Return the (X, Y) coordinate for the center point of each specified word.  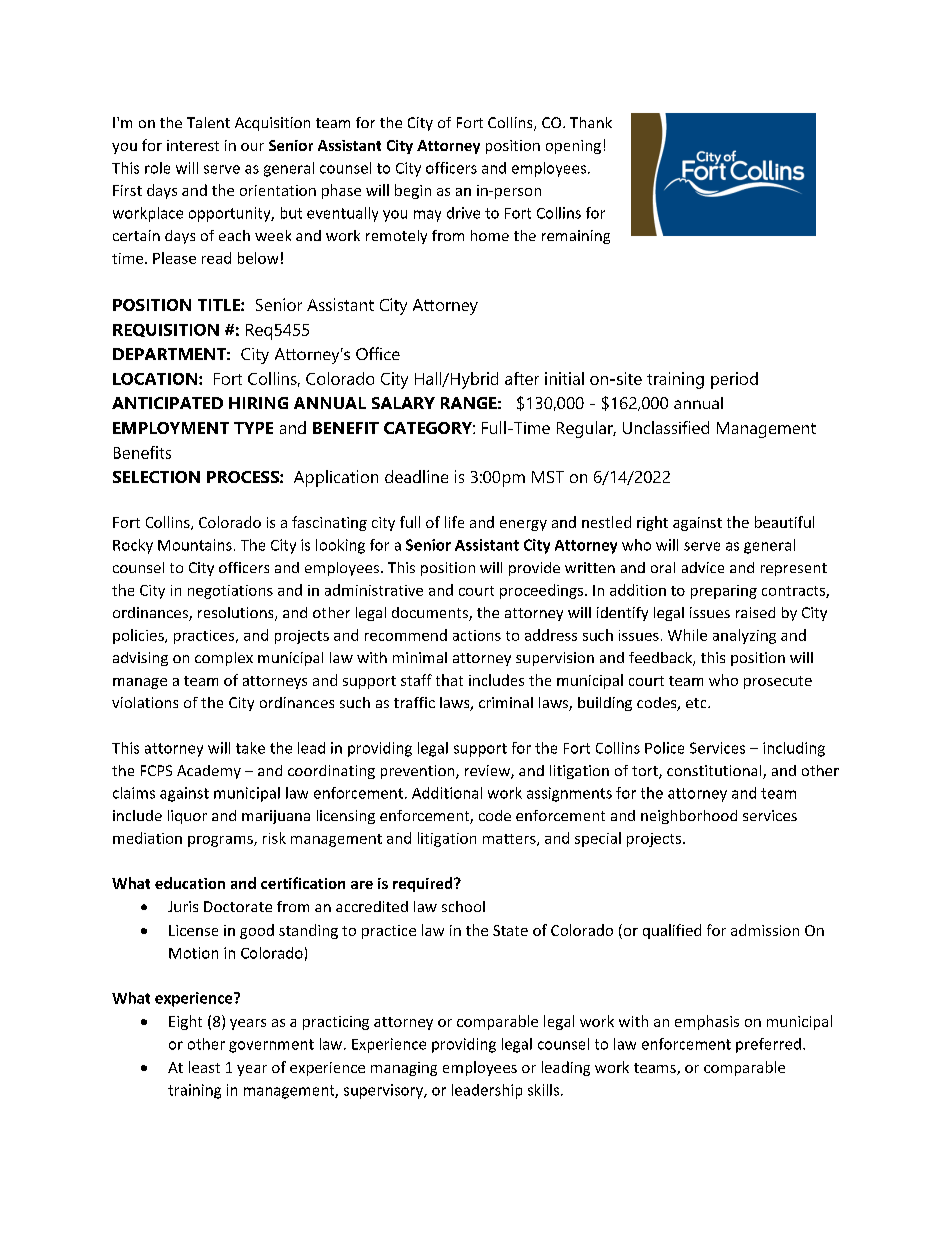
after (522, 378)
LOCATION (156, 379)
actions (477, 635)
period (734, 380)
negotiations (230, 592)
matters (510, 840)
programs (221, 841)
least (204, 1067)
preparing (724, 592)
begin (413, 191)
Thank (591, 122)
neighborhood (689, 817)
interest (193, 145)
